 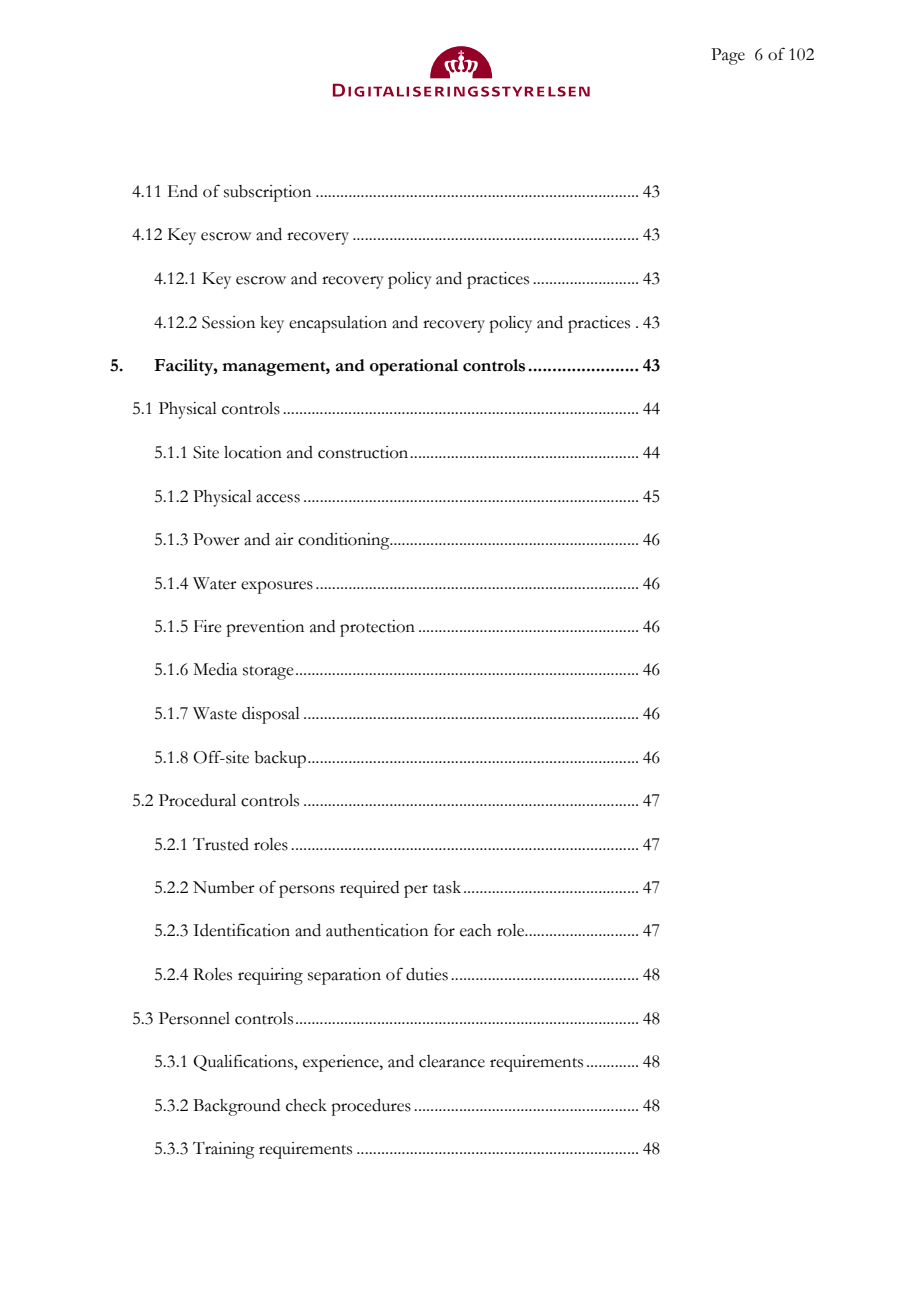 What do you see at coordinates (236, 1107) in the image?
I see `Background` at bounding box center [236, 1107].
